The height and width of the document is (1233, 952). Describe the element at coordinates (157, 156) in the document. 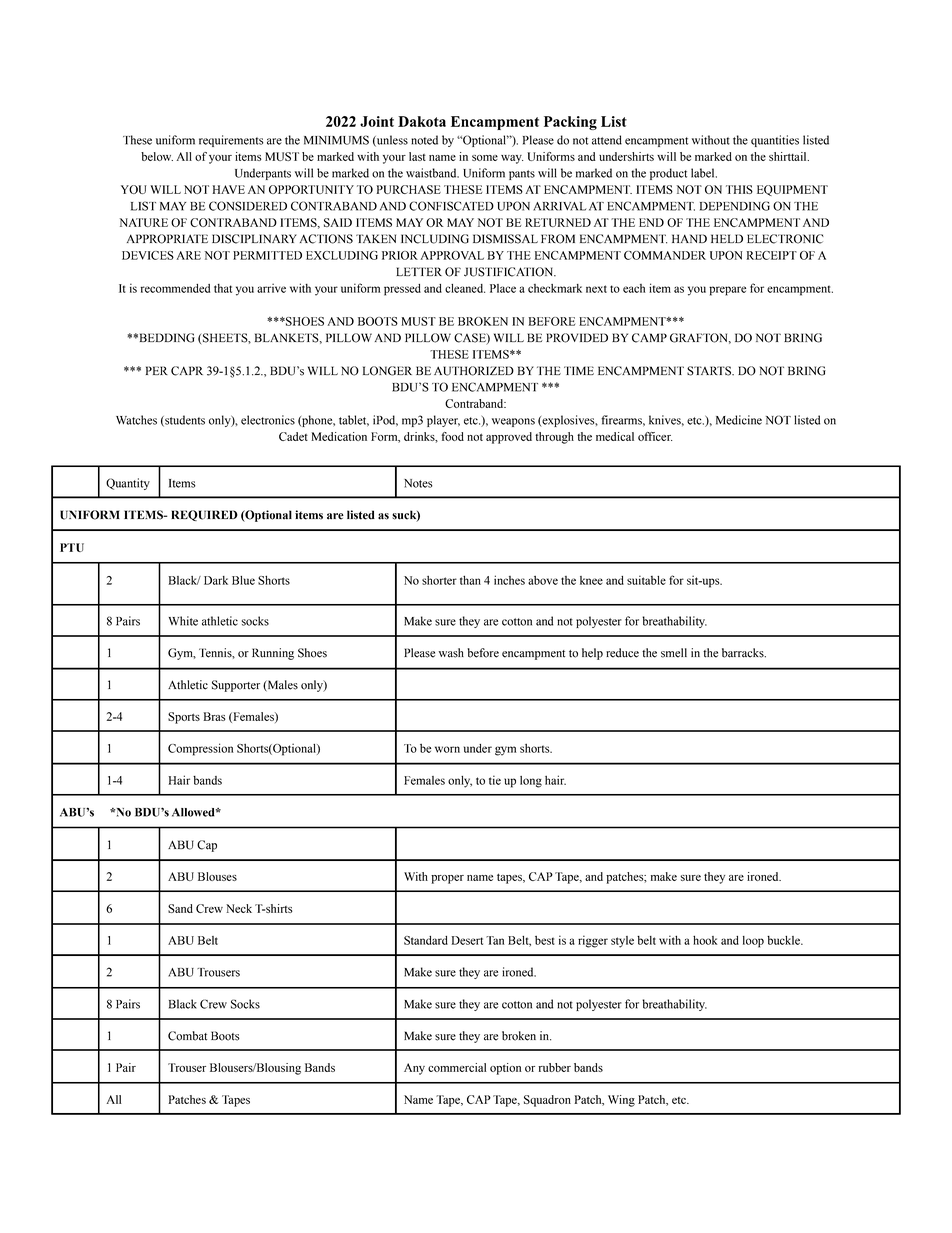

I see `below` at that location.
